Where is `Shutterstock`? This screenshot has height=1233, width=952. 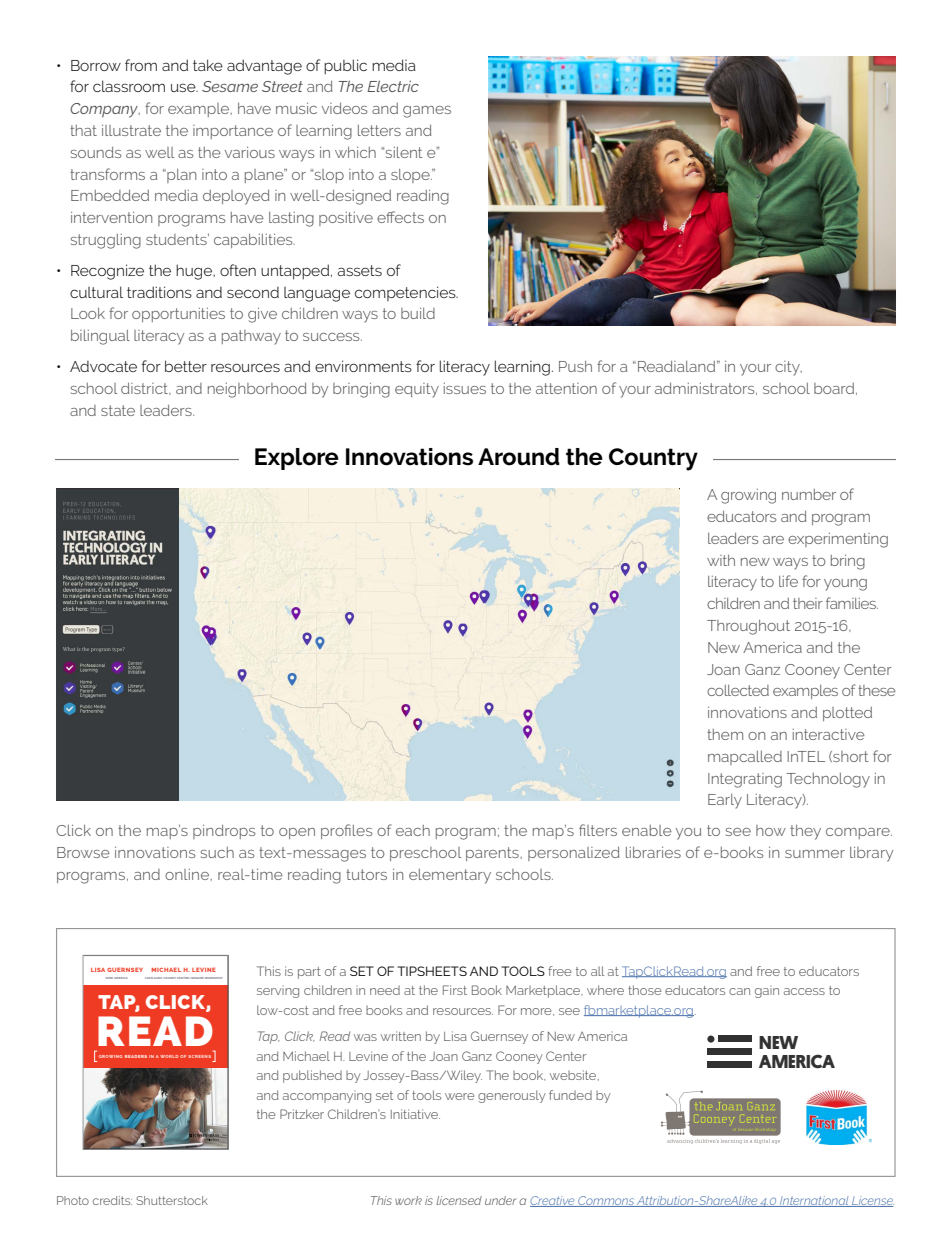
Shutterstock is located at coordinates (172, 1200).
